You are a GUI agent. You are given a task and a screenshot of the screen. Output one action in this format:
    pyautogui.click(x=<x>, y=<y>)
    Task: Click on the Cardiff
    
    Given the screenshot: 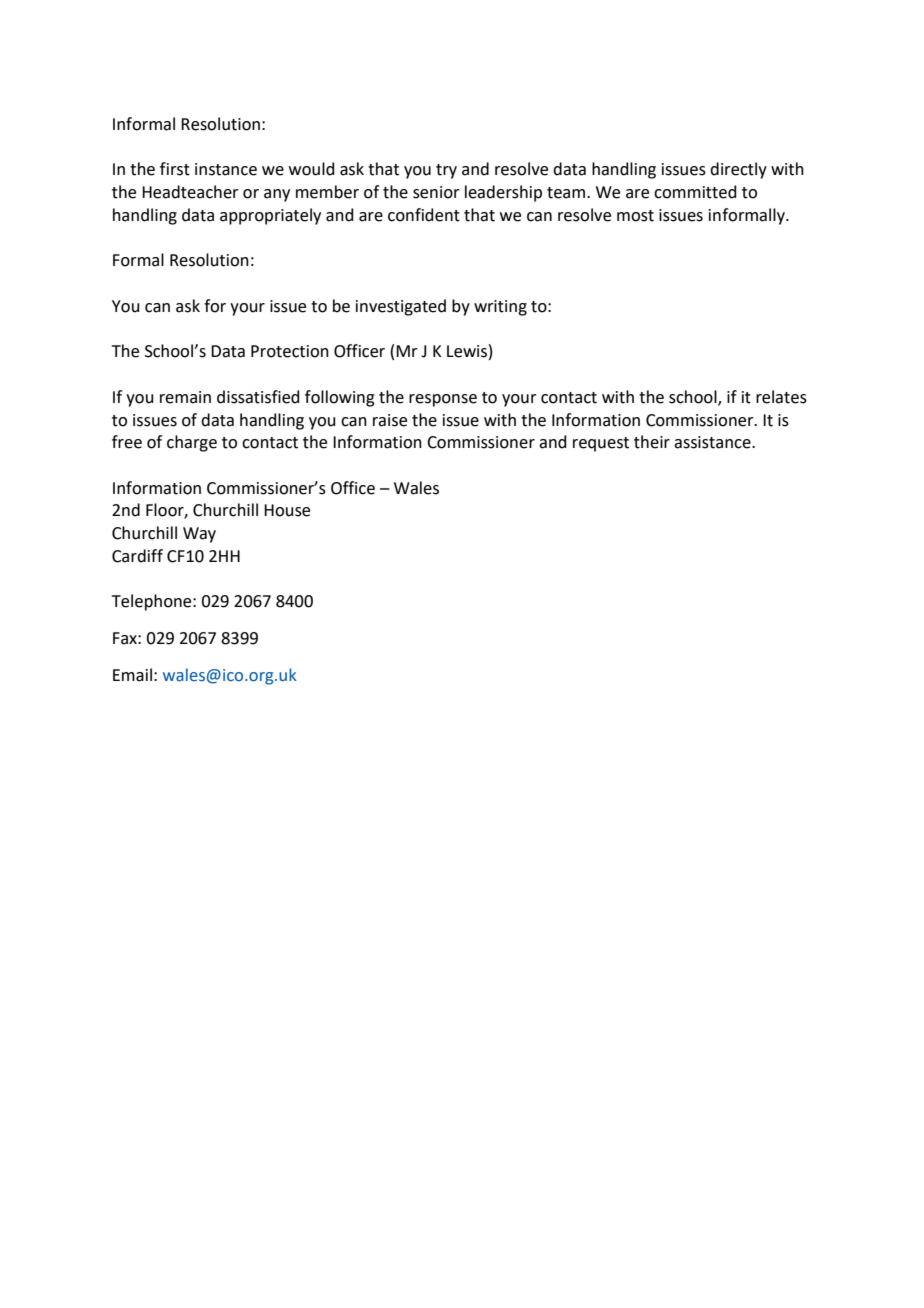 What is the action you would take?
    pyautogui.click(x=137, y=556)
